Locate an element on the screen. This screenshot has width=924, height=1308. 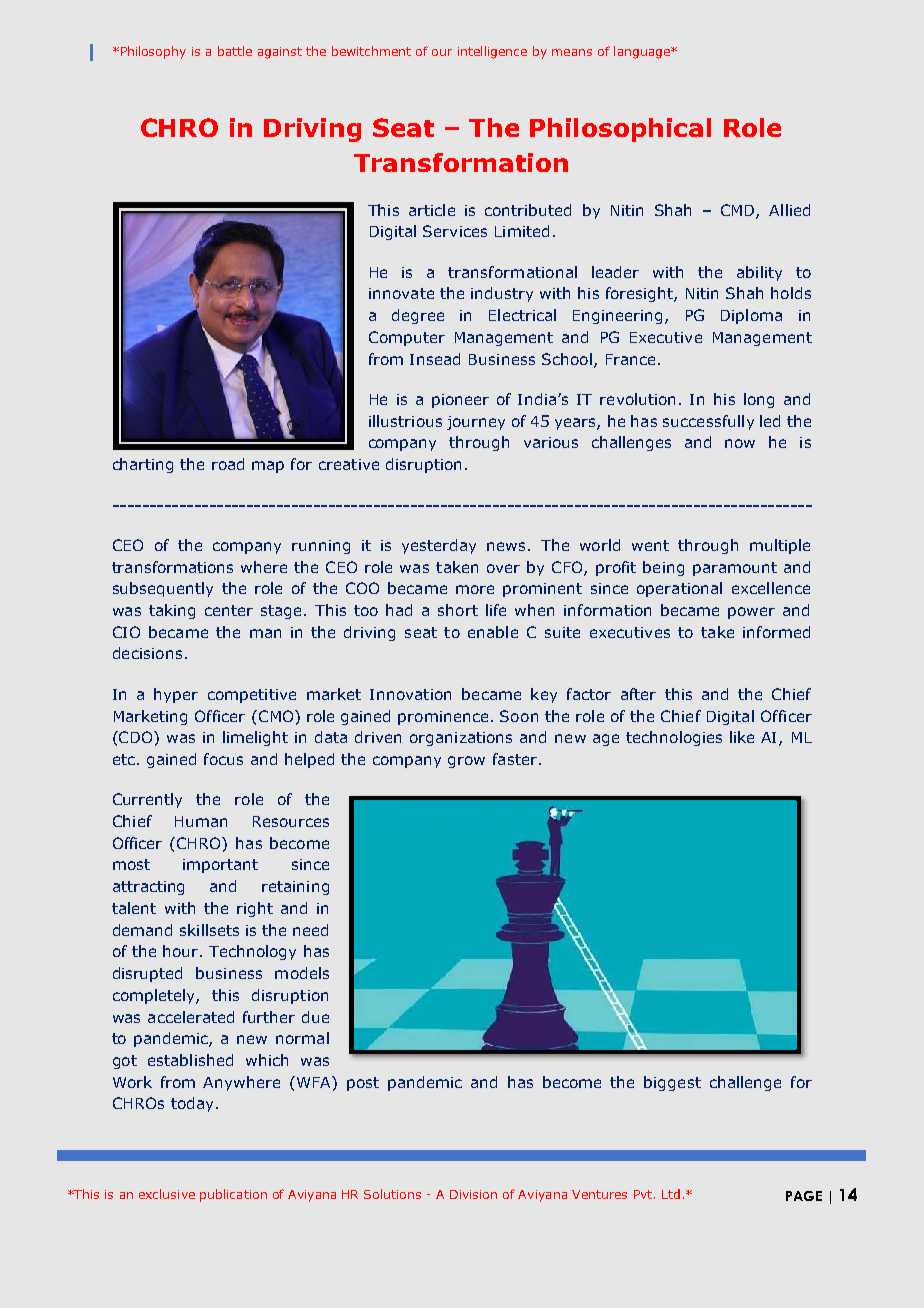
language is located at coordinates (643, 52).
